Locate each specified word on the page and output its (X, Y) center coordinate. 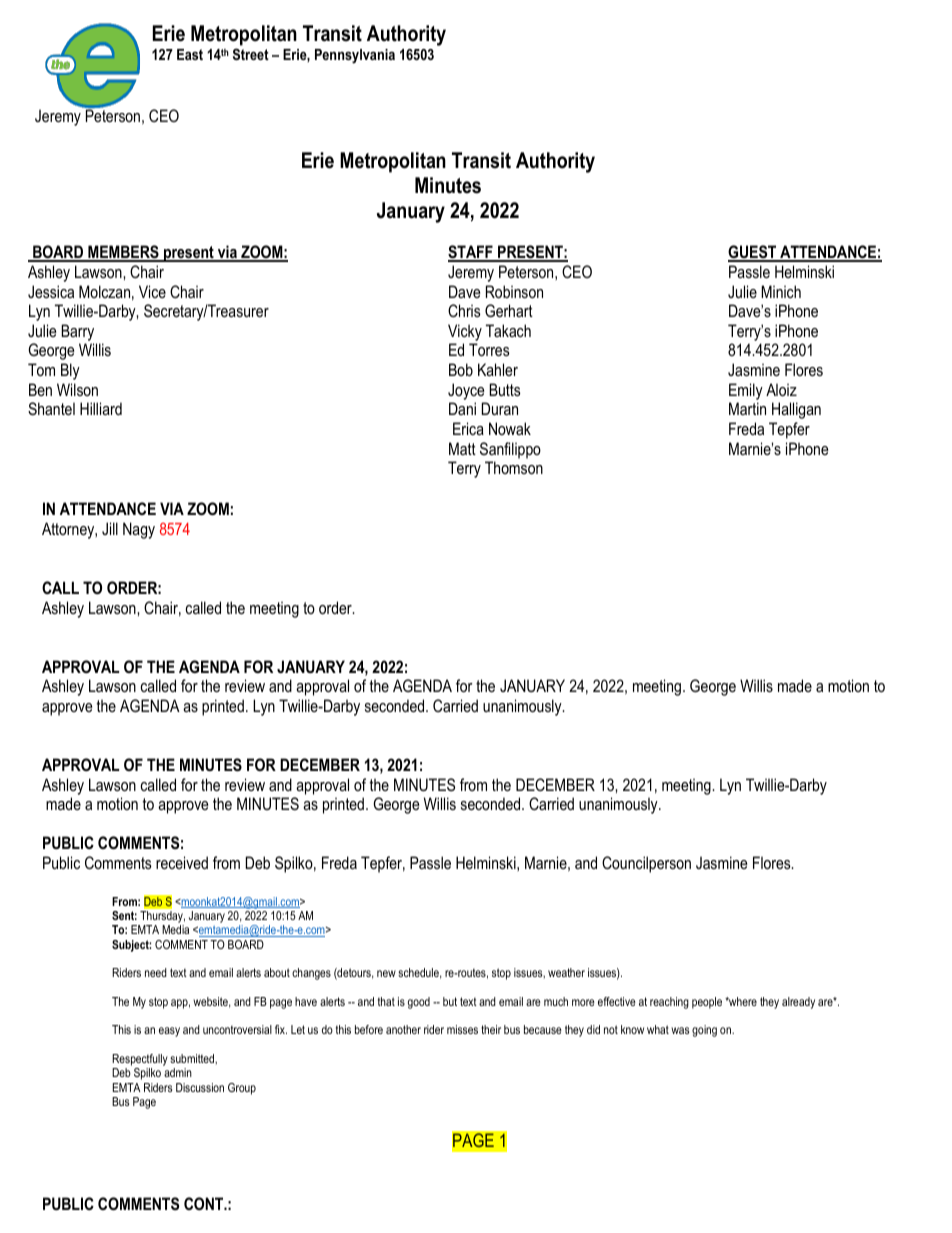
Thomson (514, 467)
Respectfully (140, 1061)
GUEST (753, 253)
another (403, 1029)
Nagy (139, 530)
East (190, 54)
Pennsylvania (355, 56)
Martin (747, 408)
